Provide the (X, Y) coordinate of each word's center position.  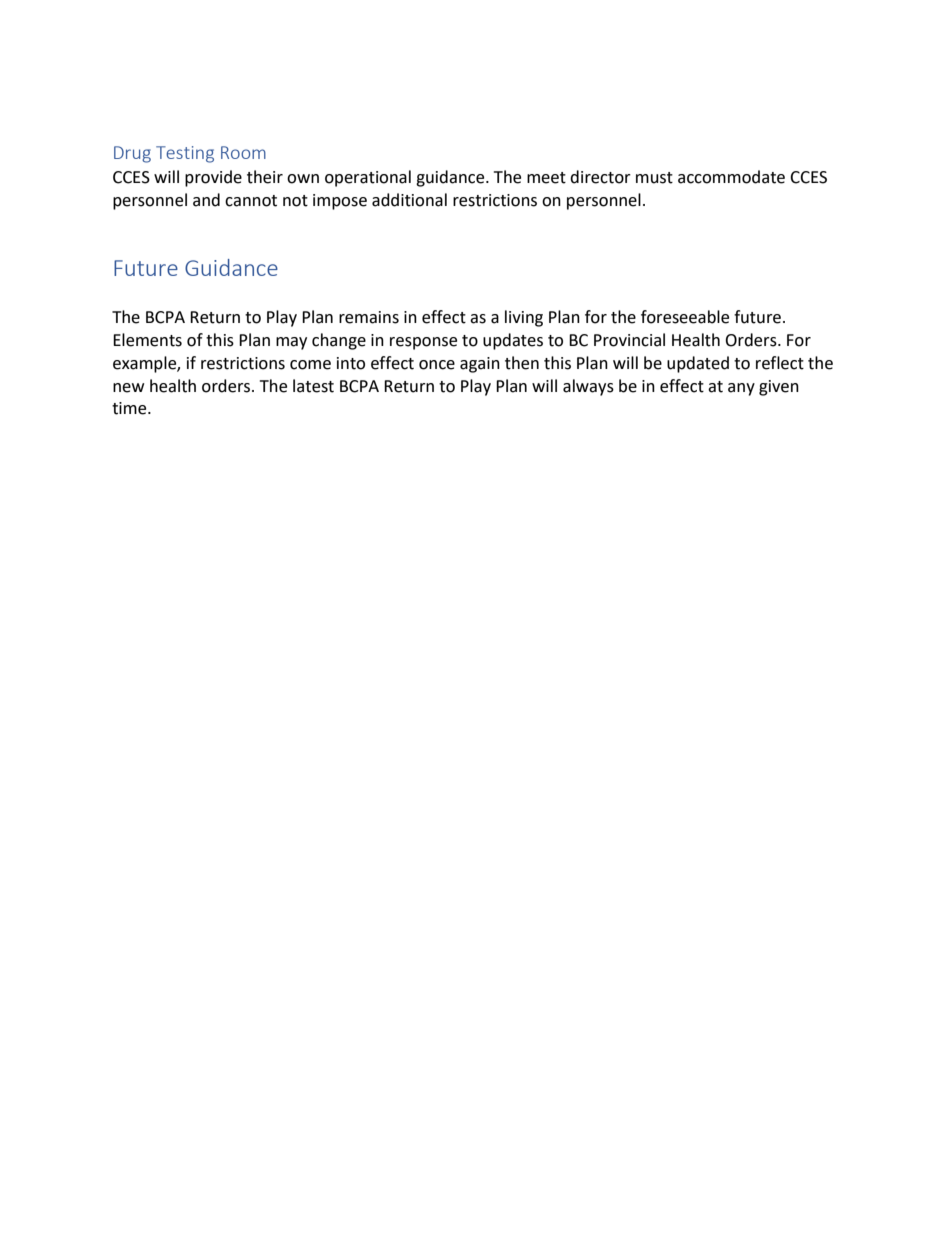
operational (368, 178)
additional (409, 200)
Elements (147, 340)
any (741, 389)
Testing (185, 154)
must (654, 178)
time (130, 408)
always (588, 387)
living (524, 318)
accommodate (731, 177)
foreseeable (685, 317)
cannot (251, 201)
